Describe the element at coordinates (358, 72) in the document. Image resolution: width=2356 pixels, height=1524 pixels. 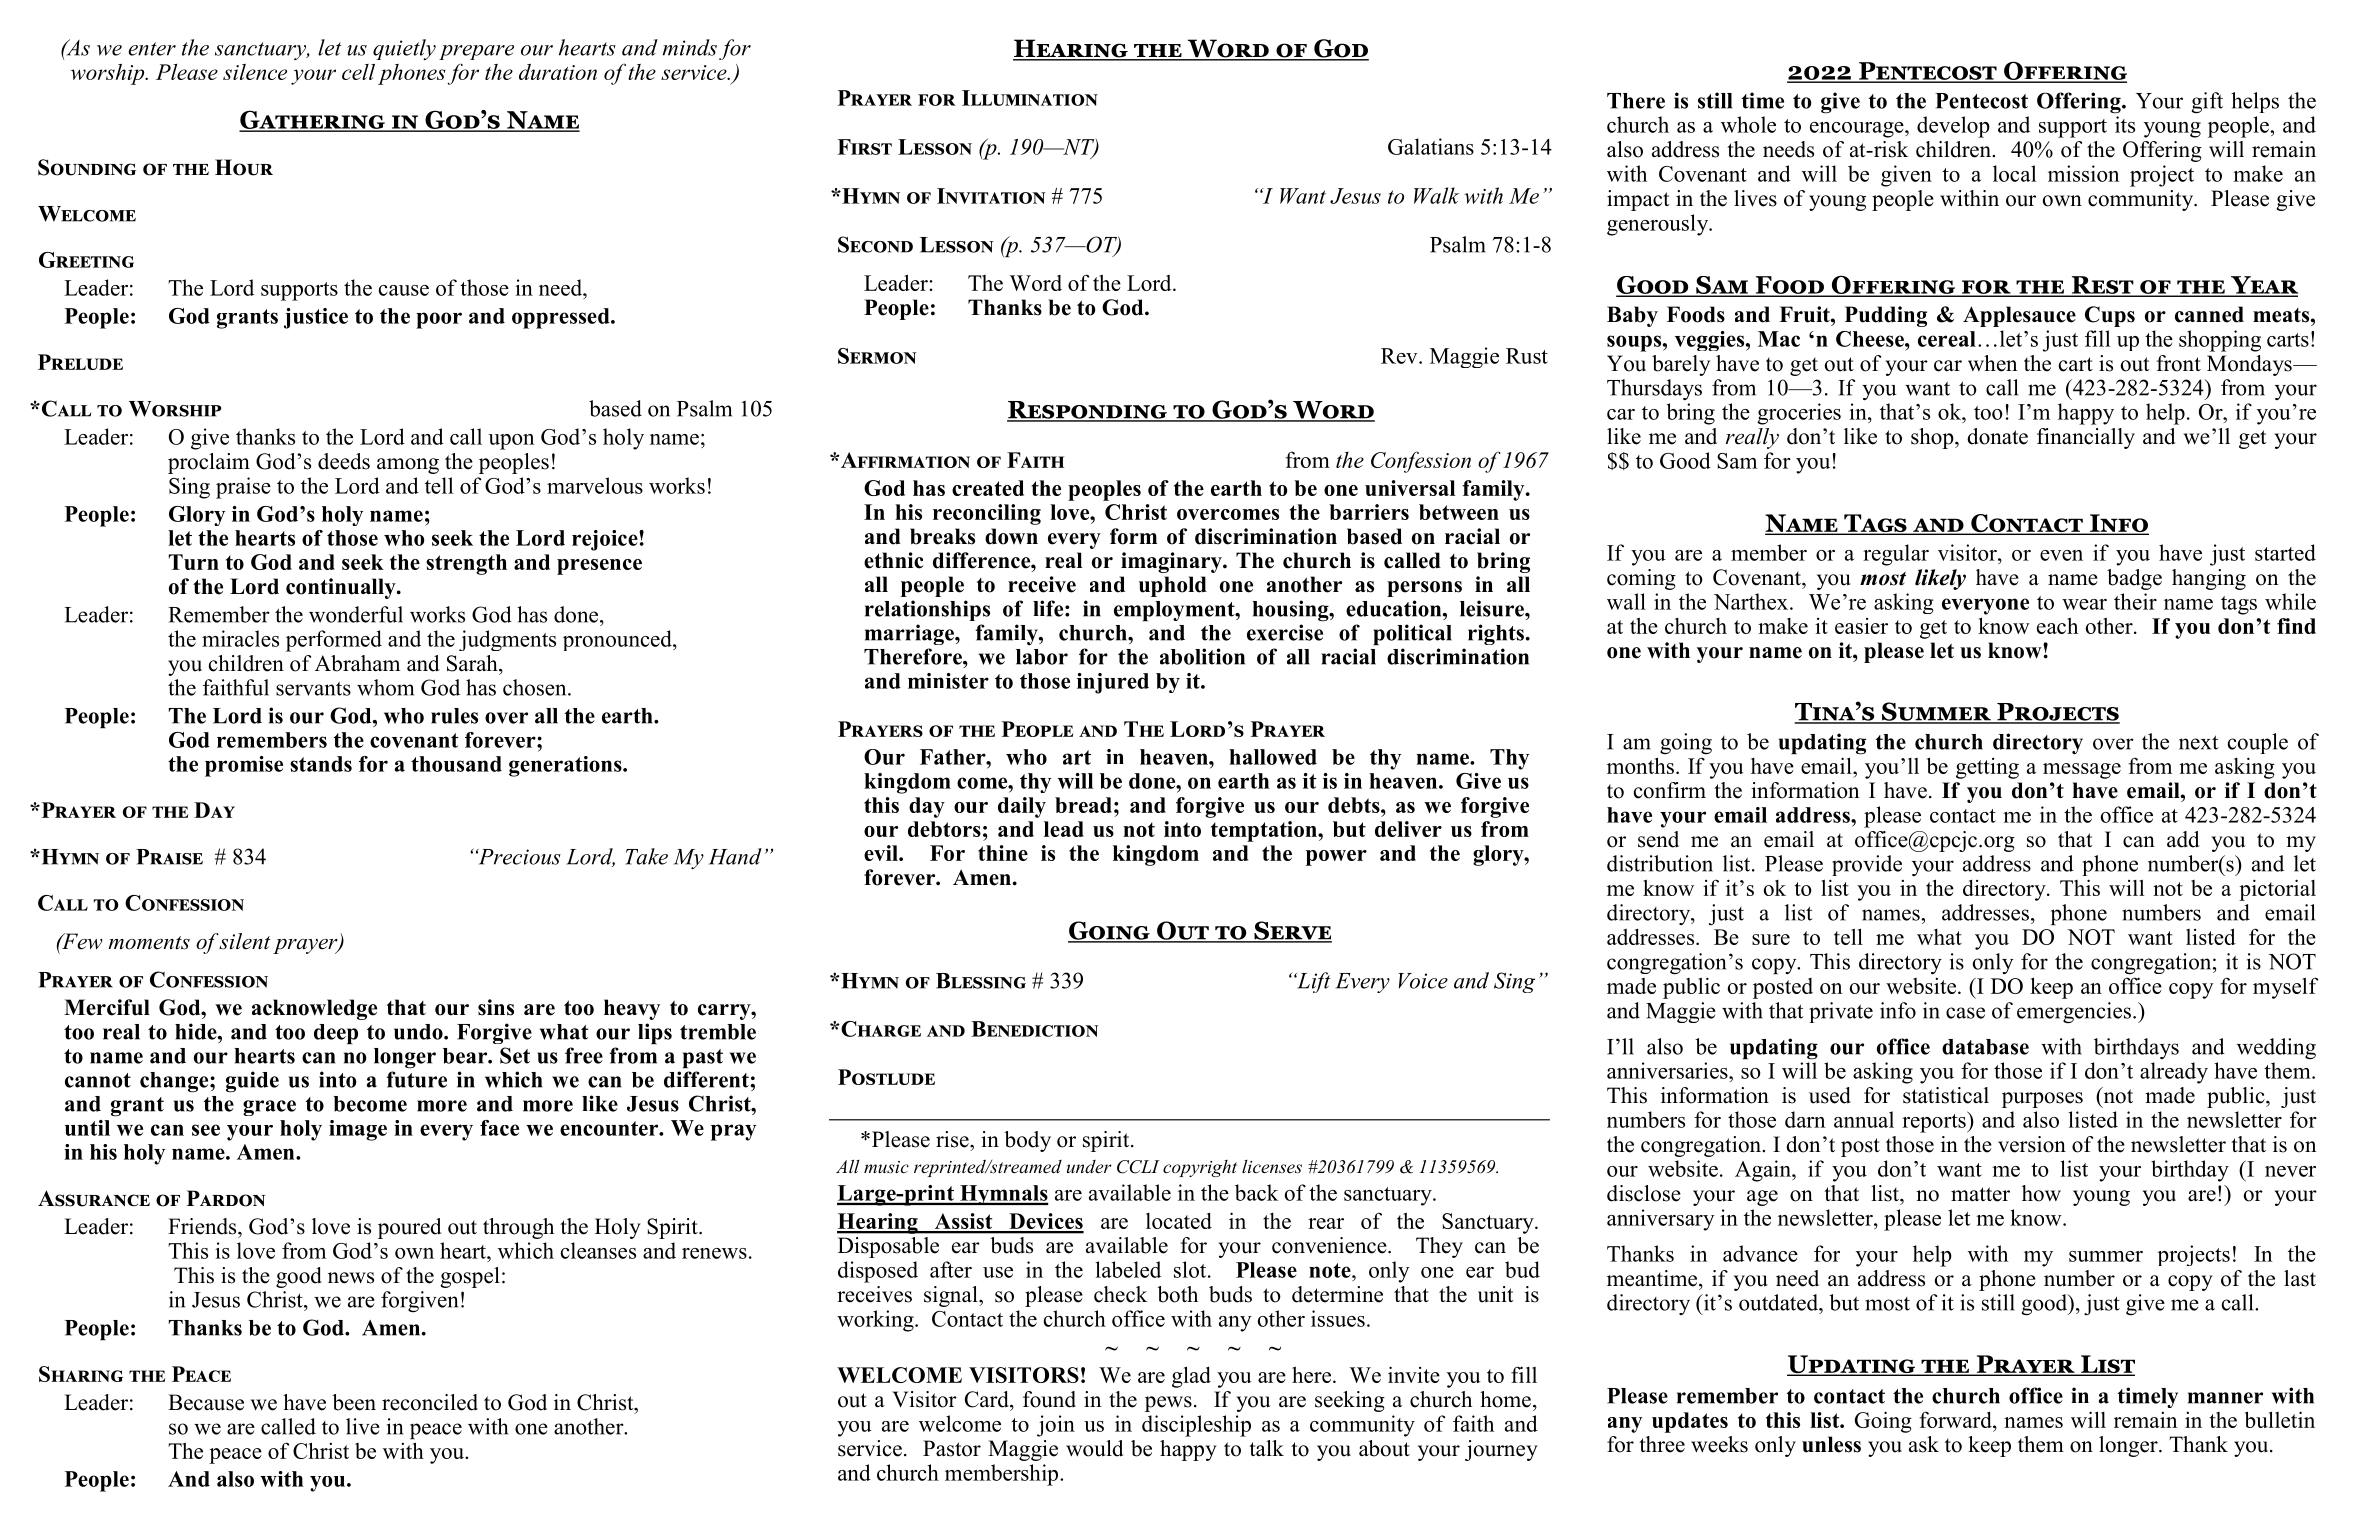
I see `cell` at that location.
